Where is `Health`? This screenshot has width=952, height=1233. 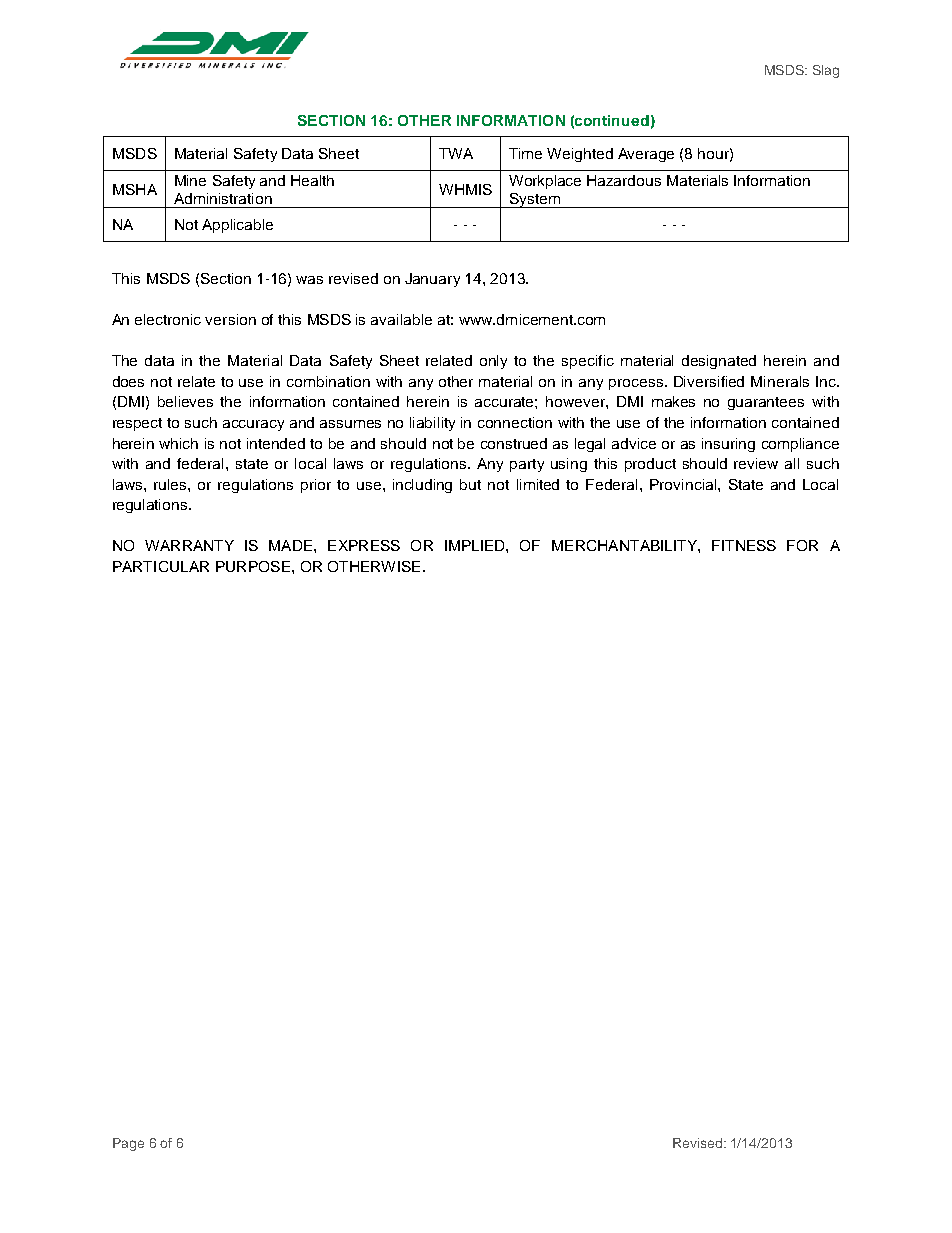
Health is located at coordinates (312, 180).
